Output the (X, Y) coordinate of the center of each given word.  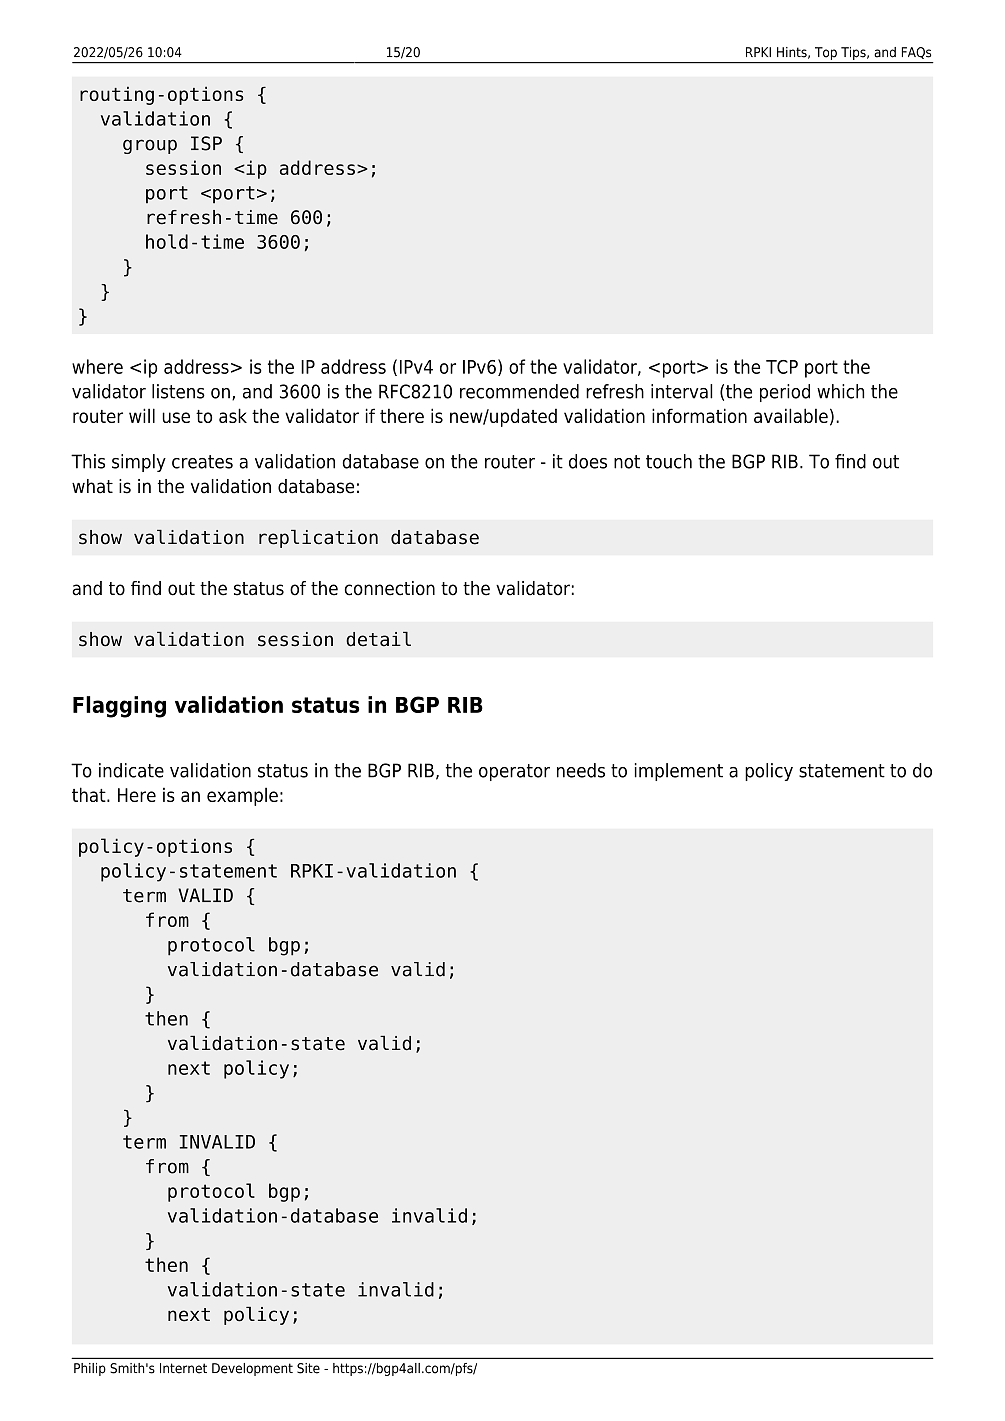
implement (679, 772)
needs (581, 770)
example (242, 796)
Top (826, 53)
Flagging (119, 707)
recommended (519, 391)
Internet (183, 1368)
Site (308, 1368)
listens (178, 391)
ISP (206, 143)
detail (378, 639)
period (785, 393)
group (150, 146)
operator (514, 772)
